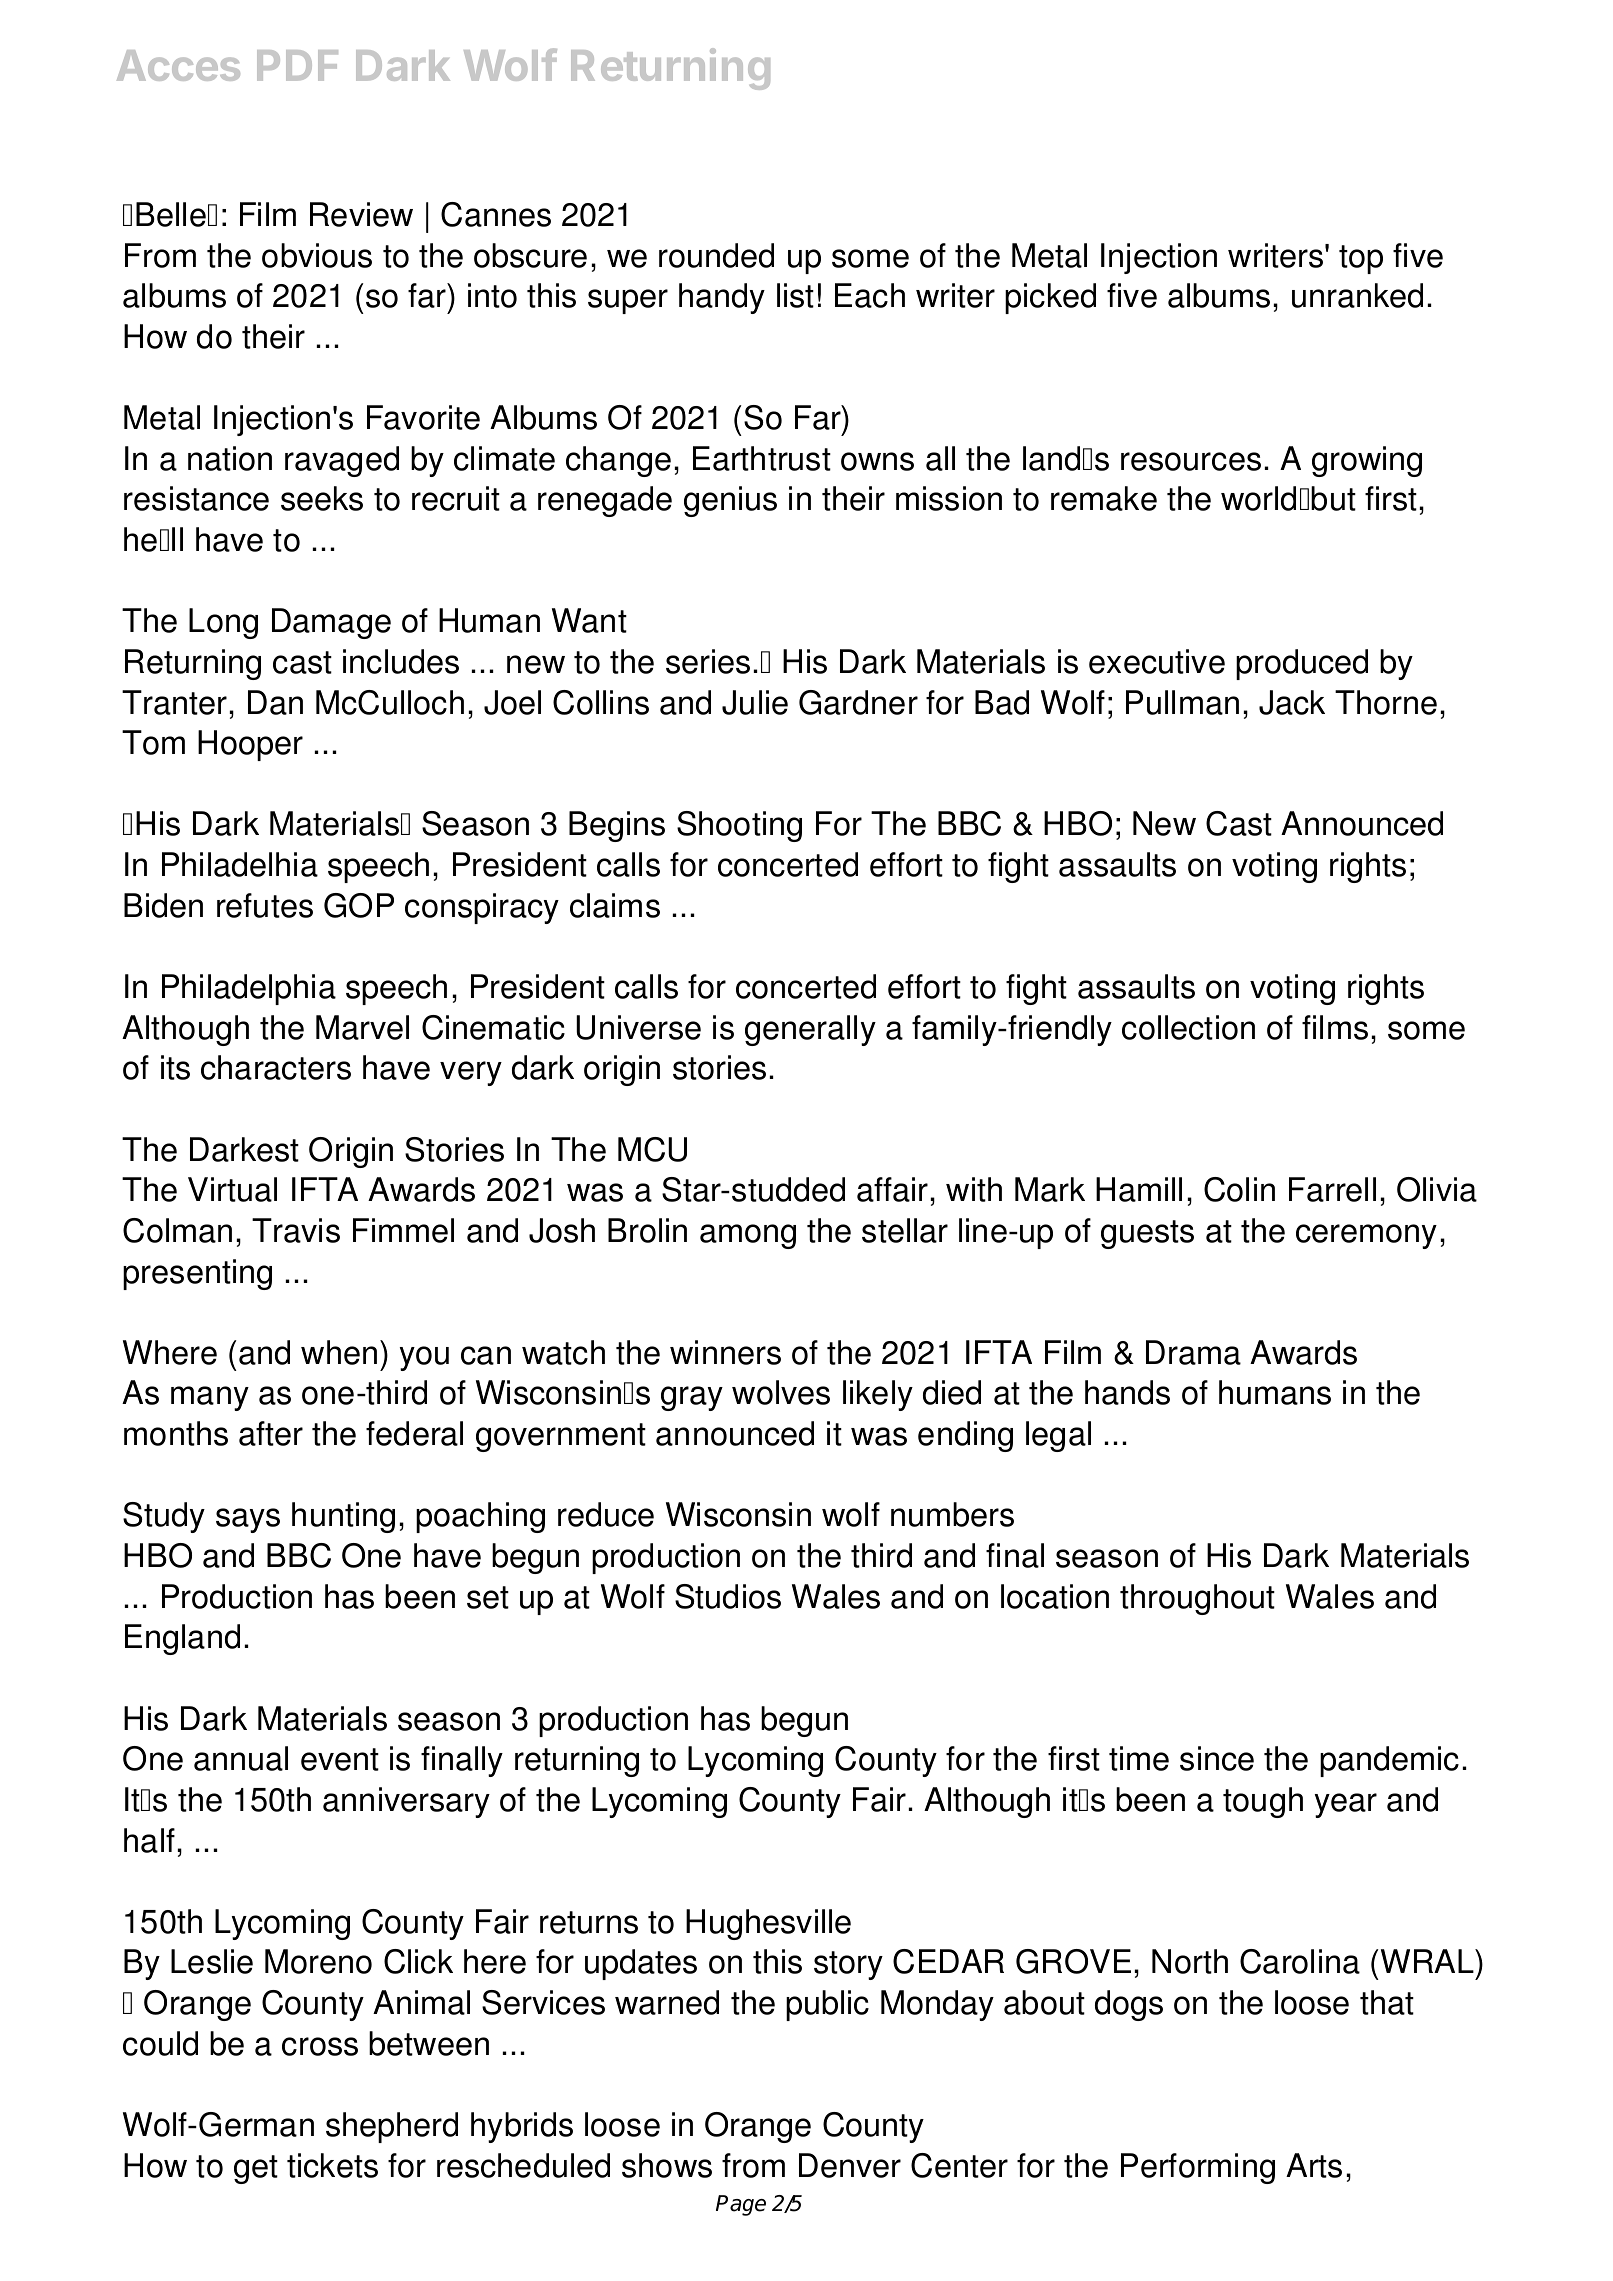 This image has height=2281, width=1613. Describe the element at coordinates (716, 255) in the image. I see `rounded` at that location.
